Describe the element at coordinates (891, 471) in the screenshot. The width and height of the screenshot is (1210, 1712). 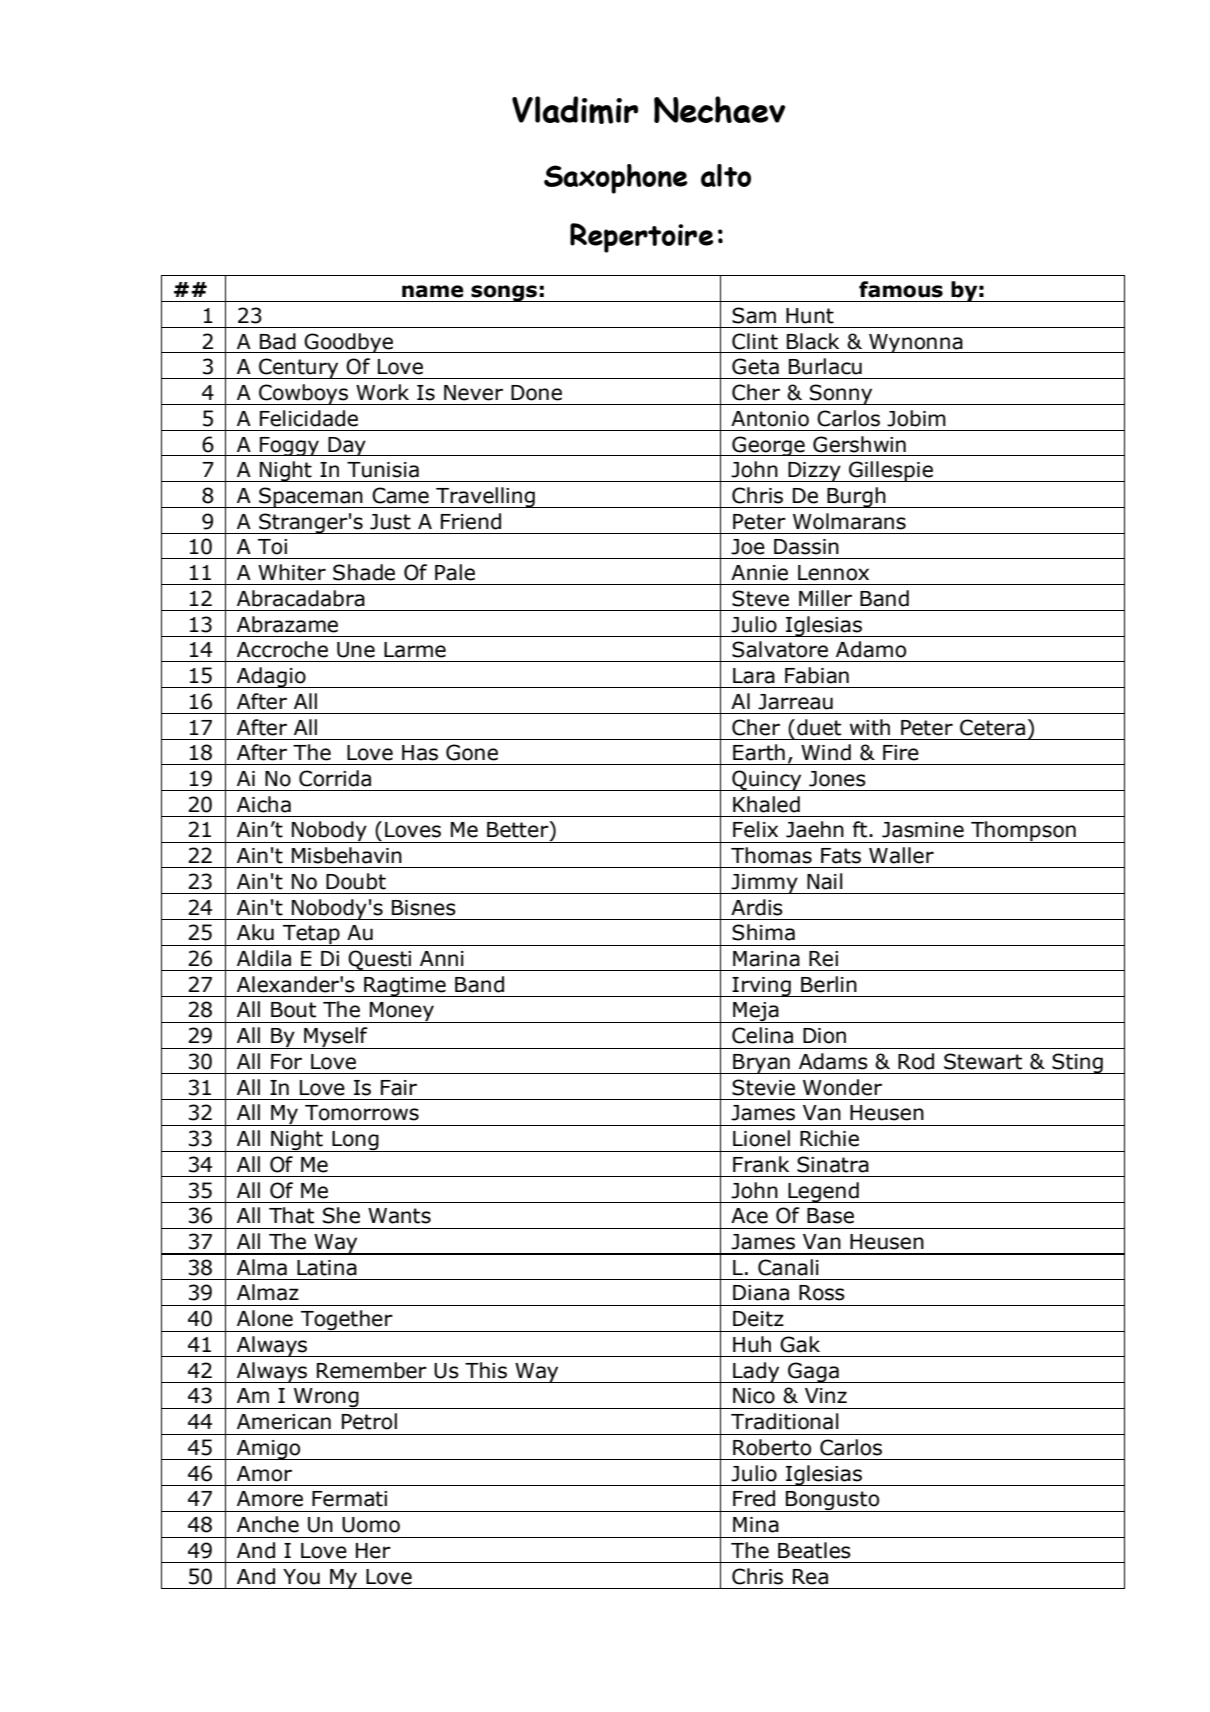
I see `Gillespie` at that location.
